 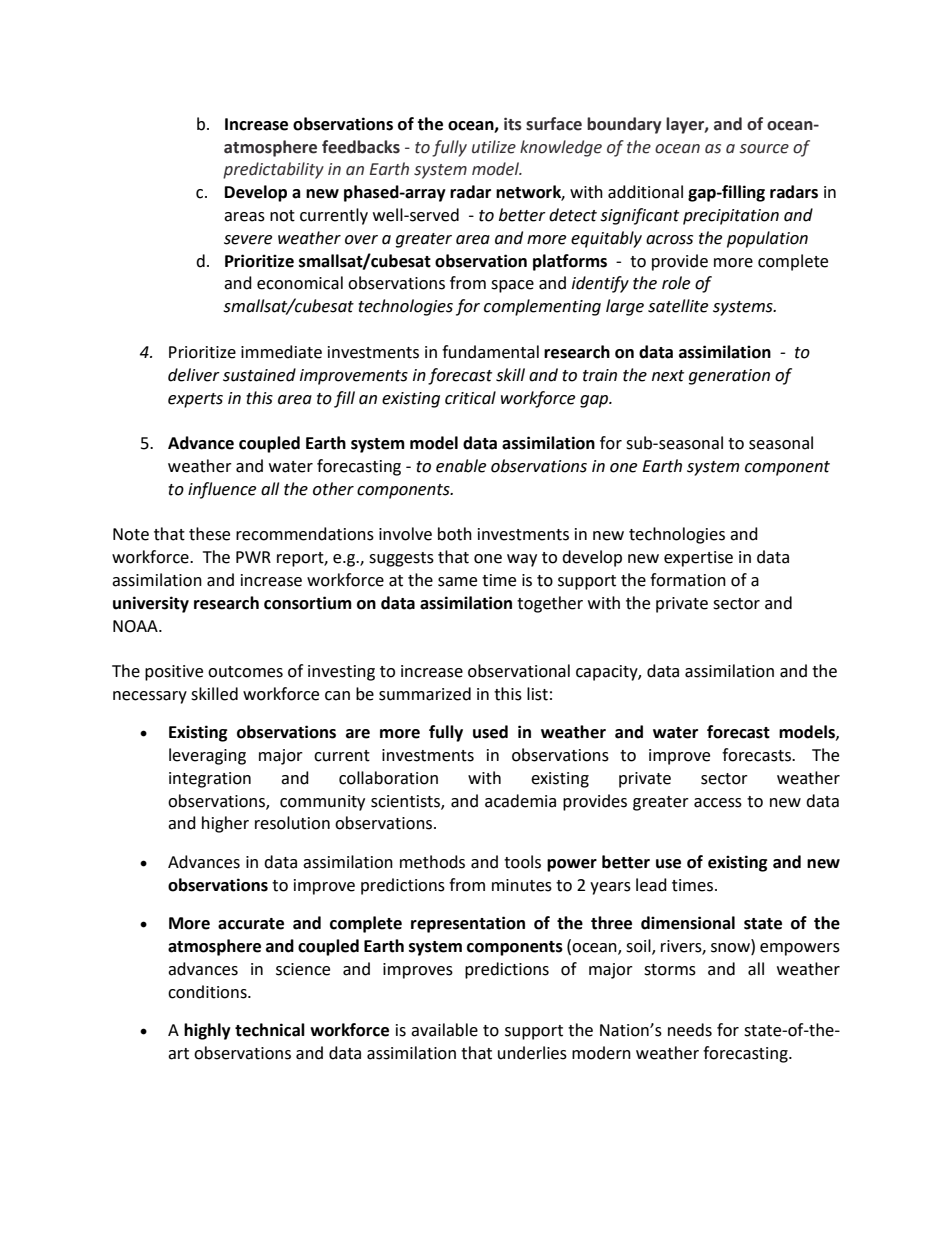 I want to click on experts, so click(x=195, y=400).
